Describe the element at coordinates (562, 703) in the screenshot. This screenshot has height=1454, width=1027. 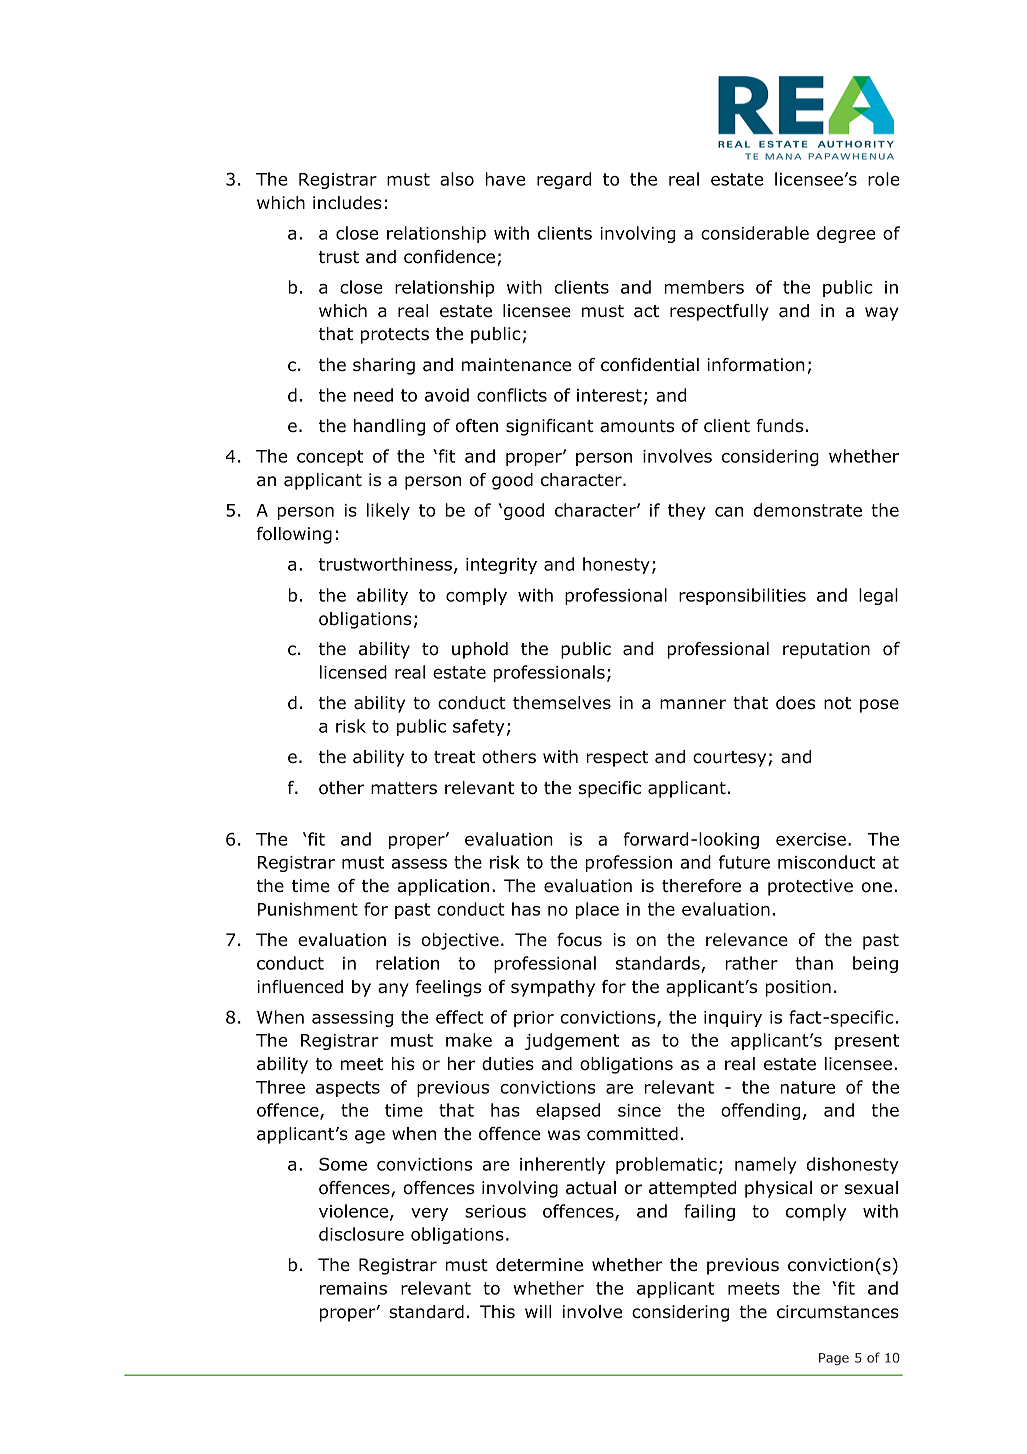
I see `themselves` at that location.
